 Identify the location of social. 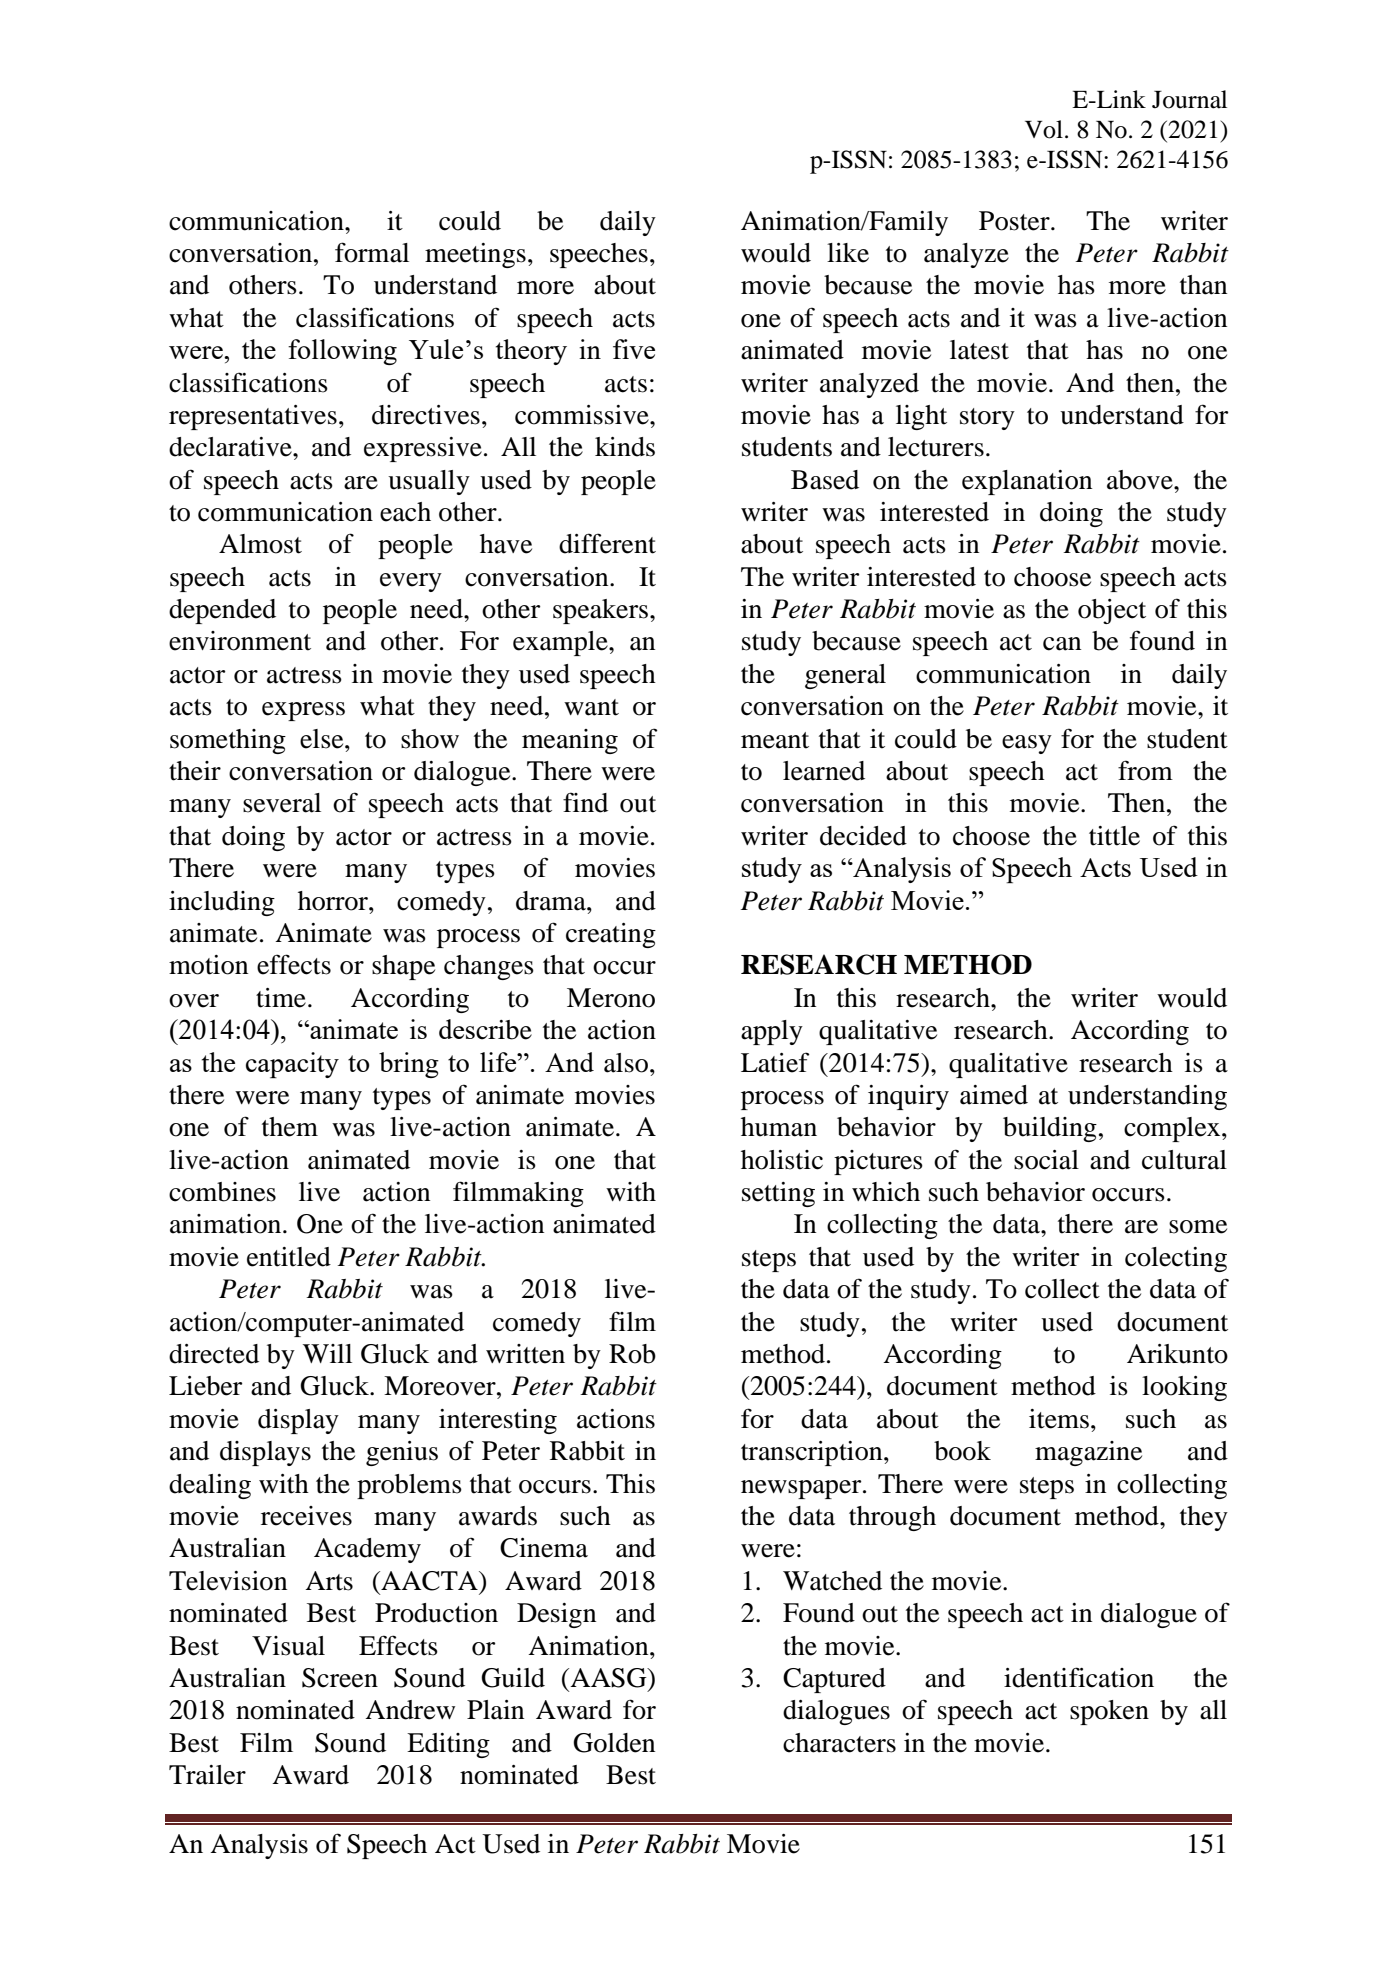
(1046, 1160).
